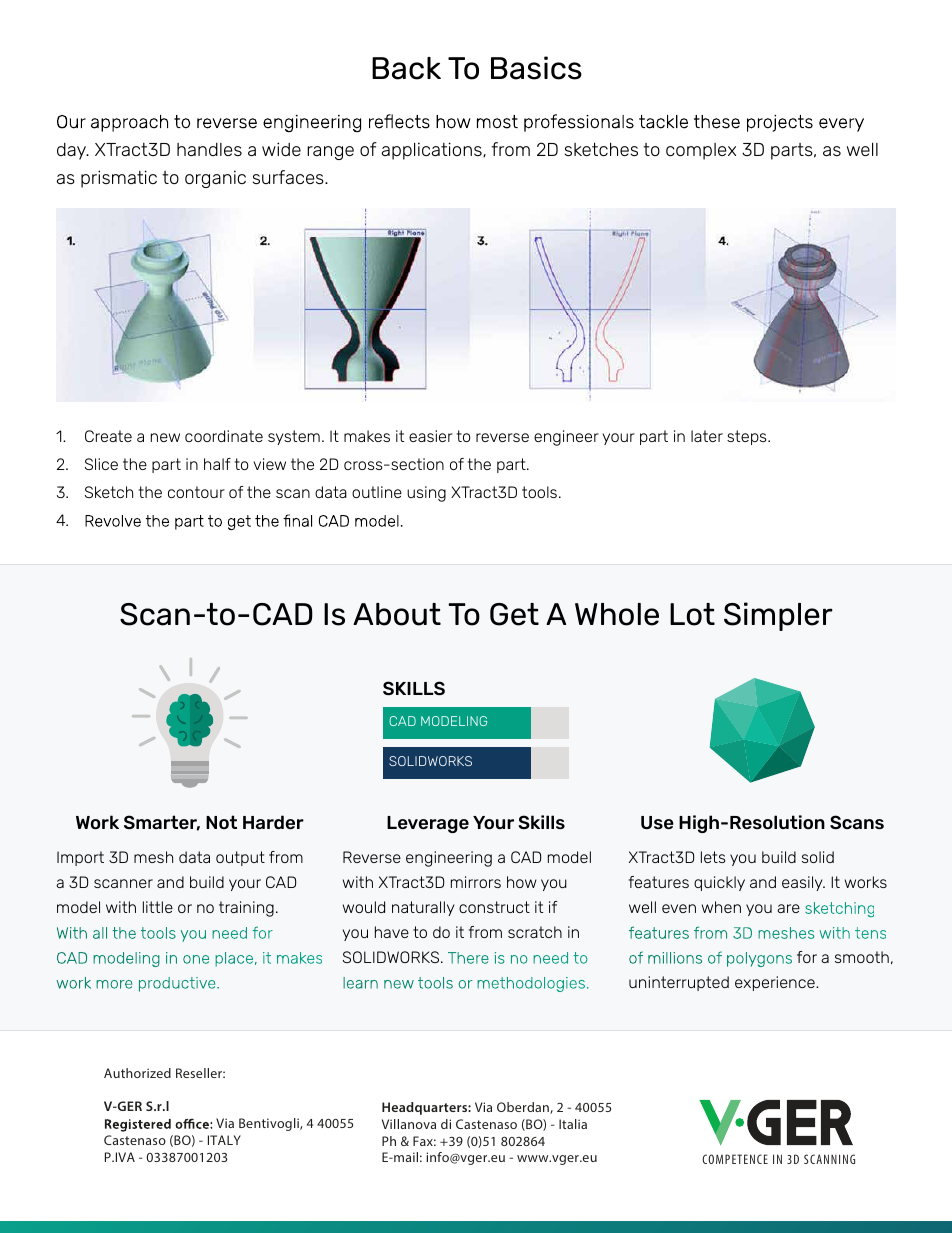 Image resolution: width=952 pixels, height=1233 pixels. Describe the element at coordinates (424, 1141) in the screenshot. I see `Fax` at that location.
